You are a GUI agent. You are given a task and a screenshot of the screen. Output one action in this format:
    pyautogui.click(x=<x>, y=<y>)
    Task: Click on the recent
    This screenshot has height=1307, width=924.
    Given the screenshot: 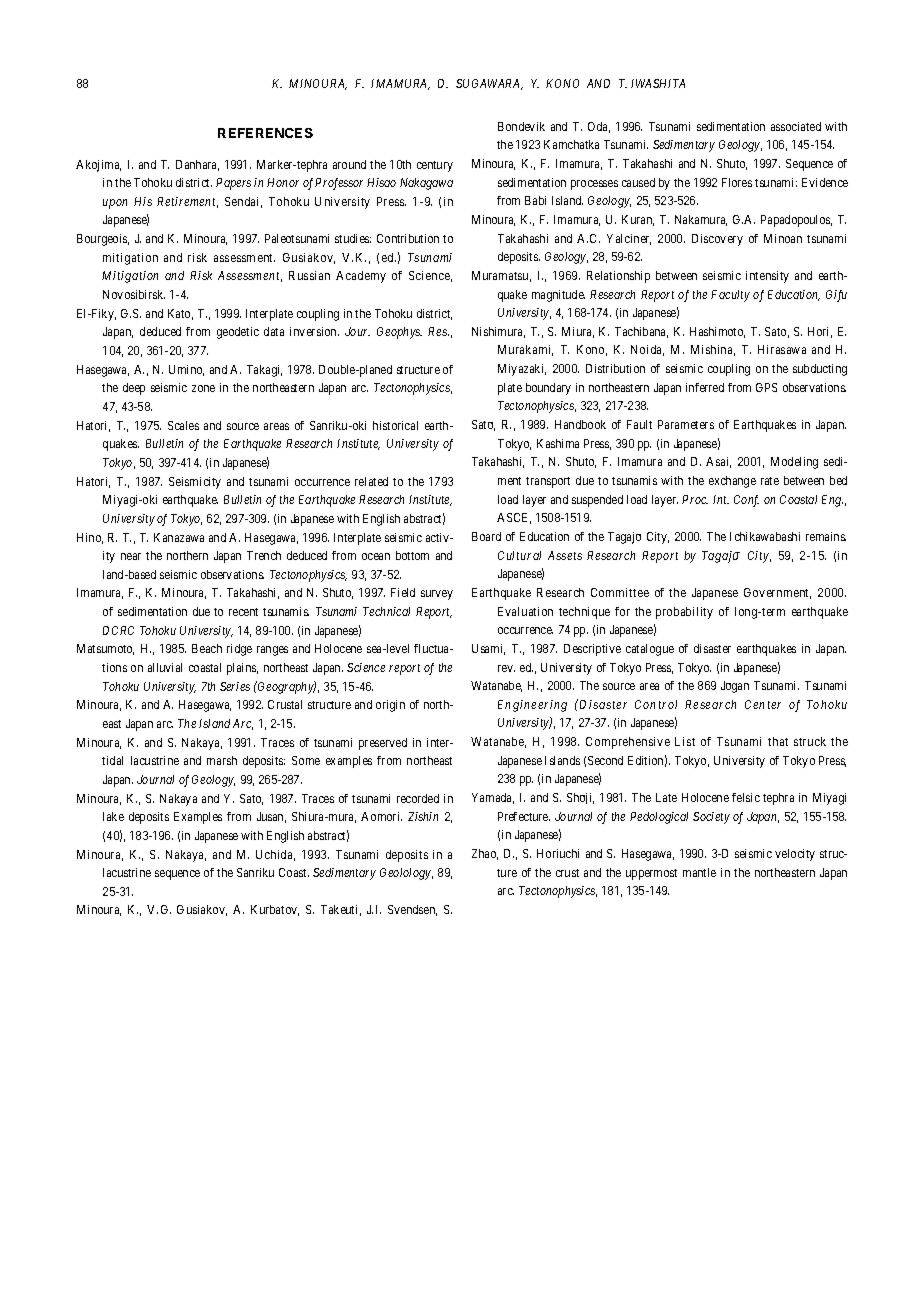 What is the action you would take?
    pyautogui.click(x=243, y=612)
